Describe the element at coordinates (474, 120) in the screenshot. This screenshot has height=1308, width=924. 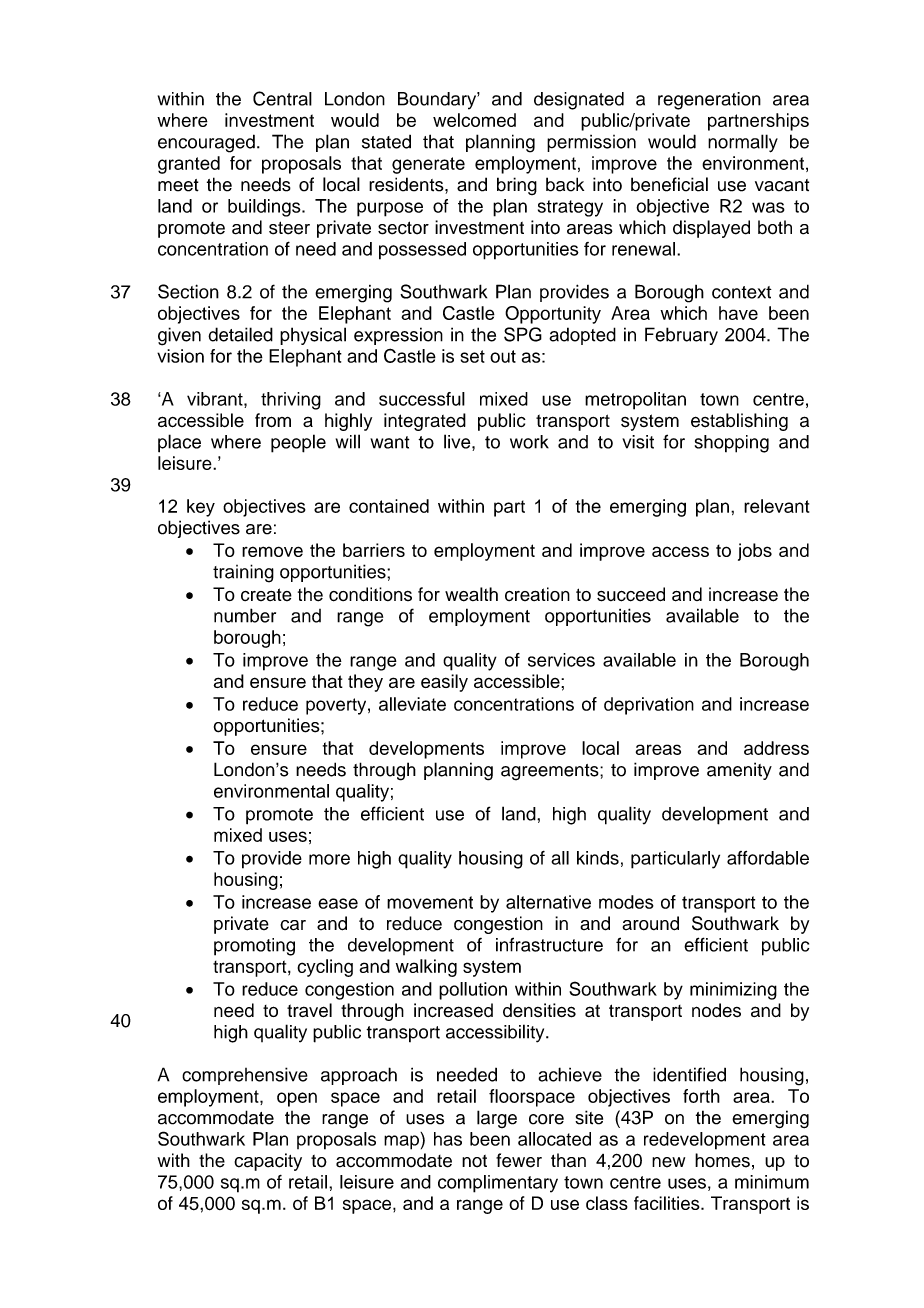
I see `welcomed` at that location.
